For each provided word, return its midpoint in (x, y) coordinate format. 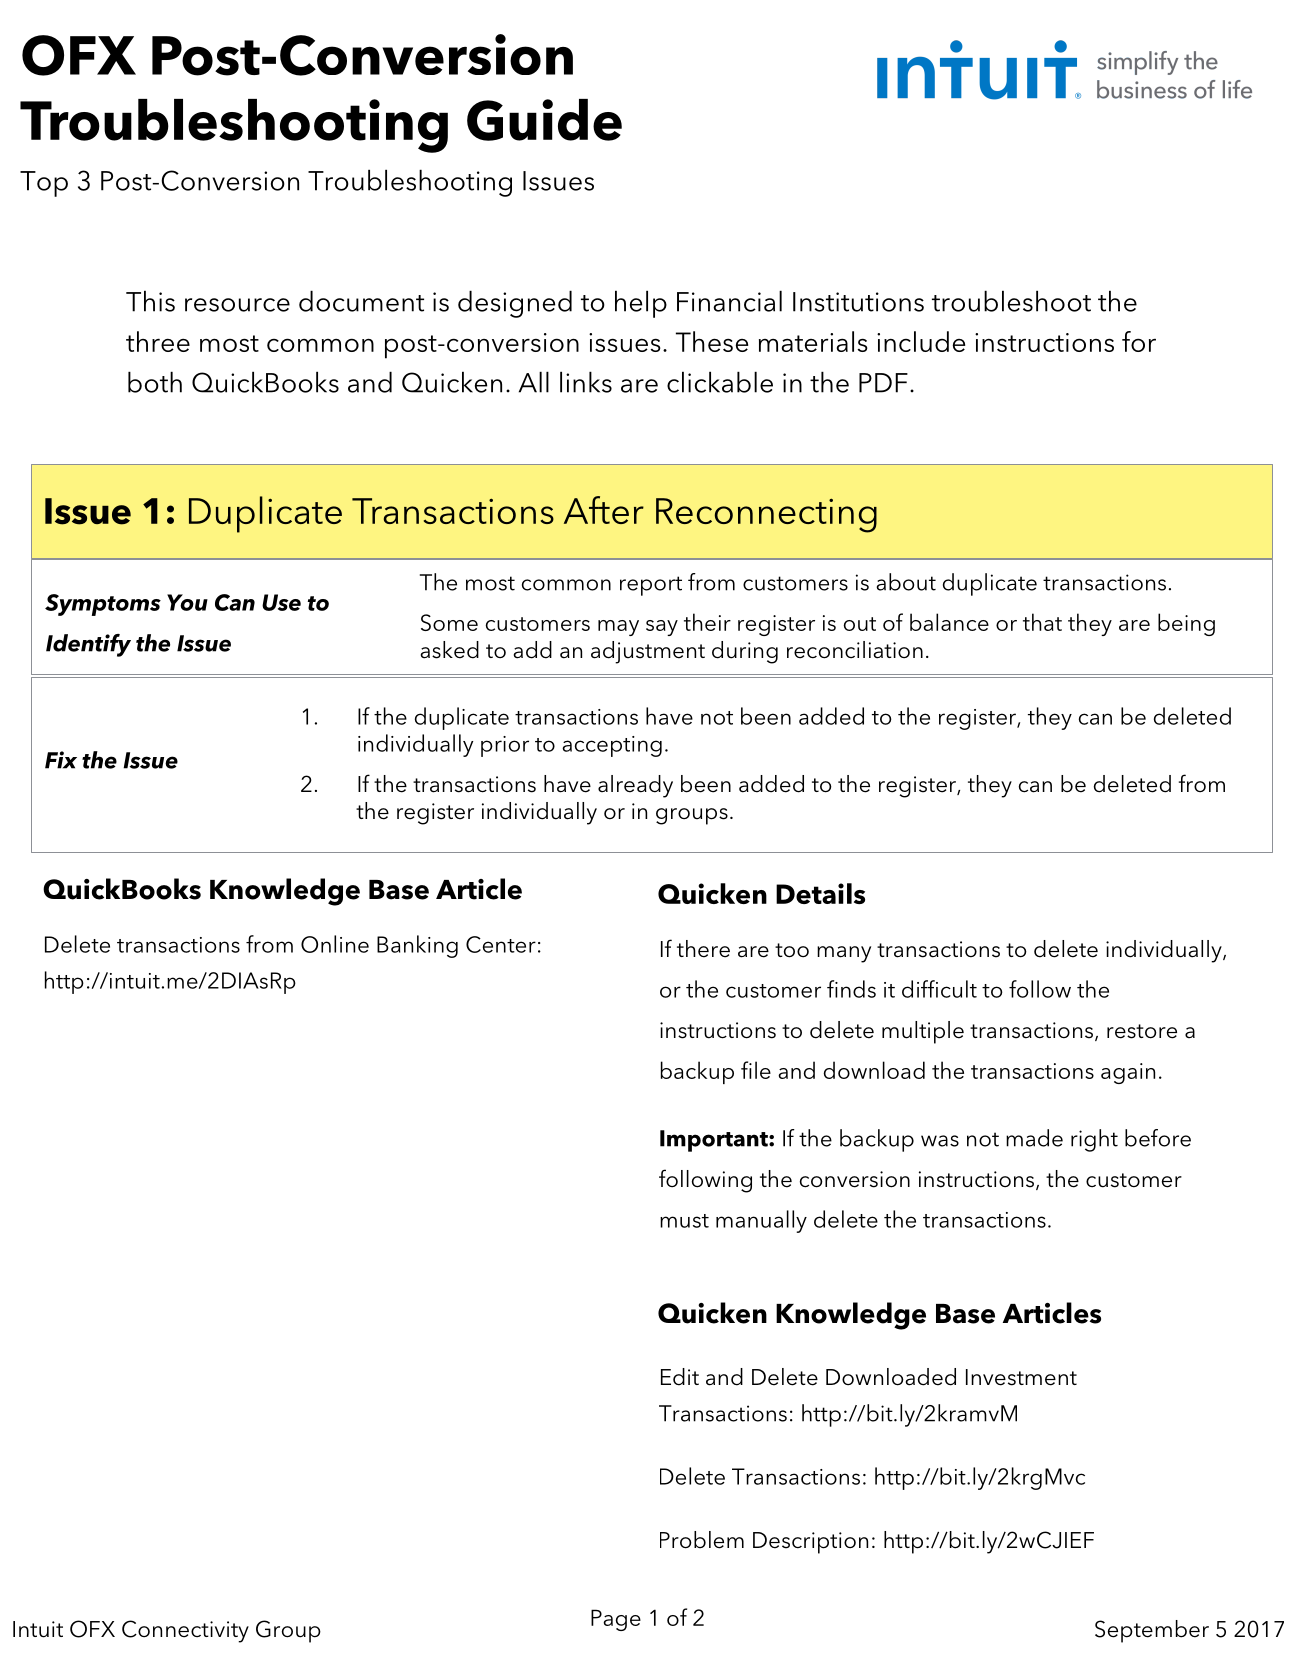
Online (335, 944)
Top (44, 184)
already (635, 786)
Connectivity (185, 1631)
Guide (544, 120)
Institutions (858, 302)
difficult (939, 989)
